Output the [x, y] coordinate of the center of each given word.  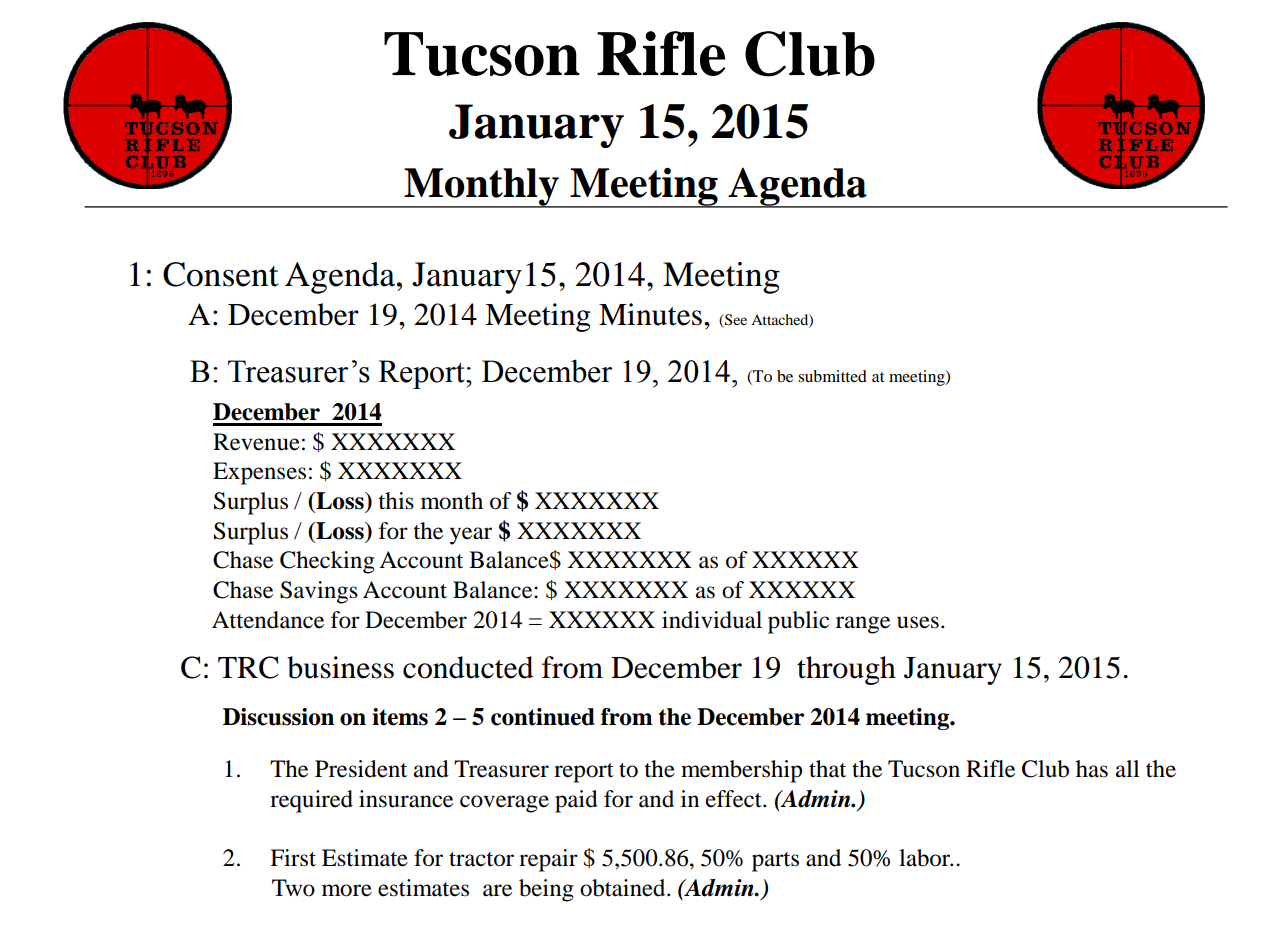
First [293, 858]
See [735, 320]
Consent [221, 274]
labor [926, 858]
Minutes [650, 314]
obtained [624, 888]
